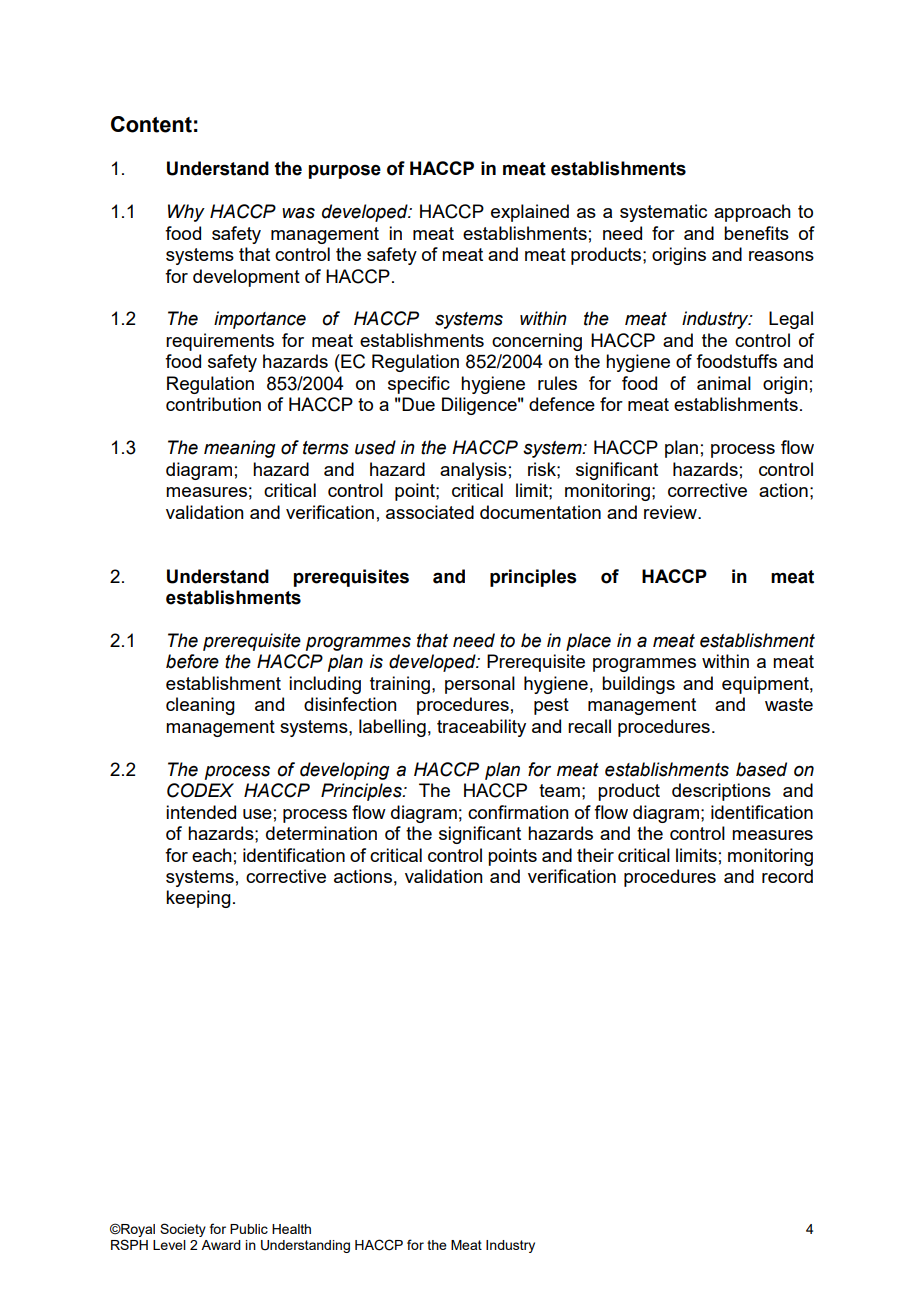  Describe the element at coordinates (518, 812) in the screenshot. I see `confirmation` at that location.
